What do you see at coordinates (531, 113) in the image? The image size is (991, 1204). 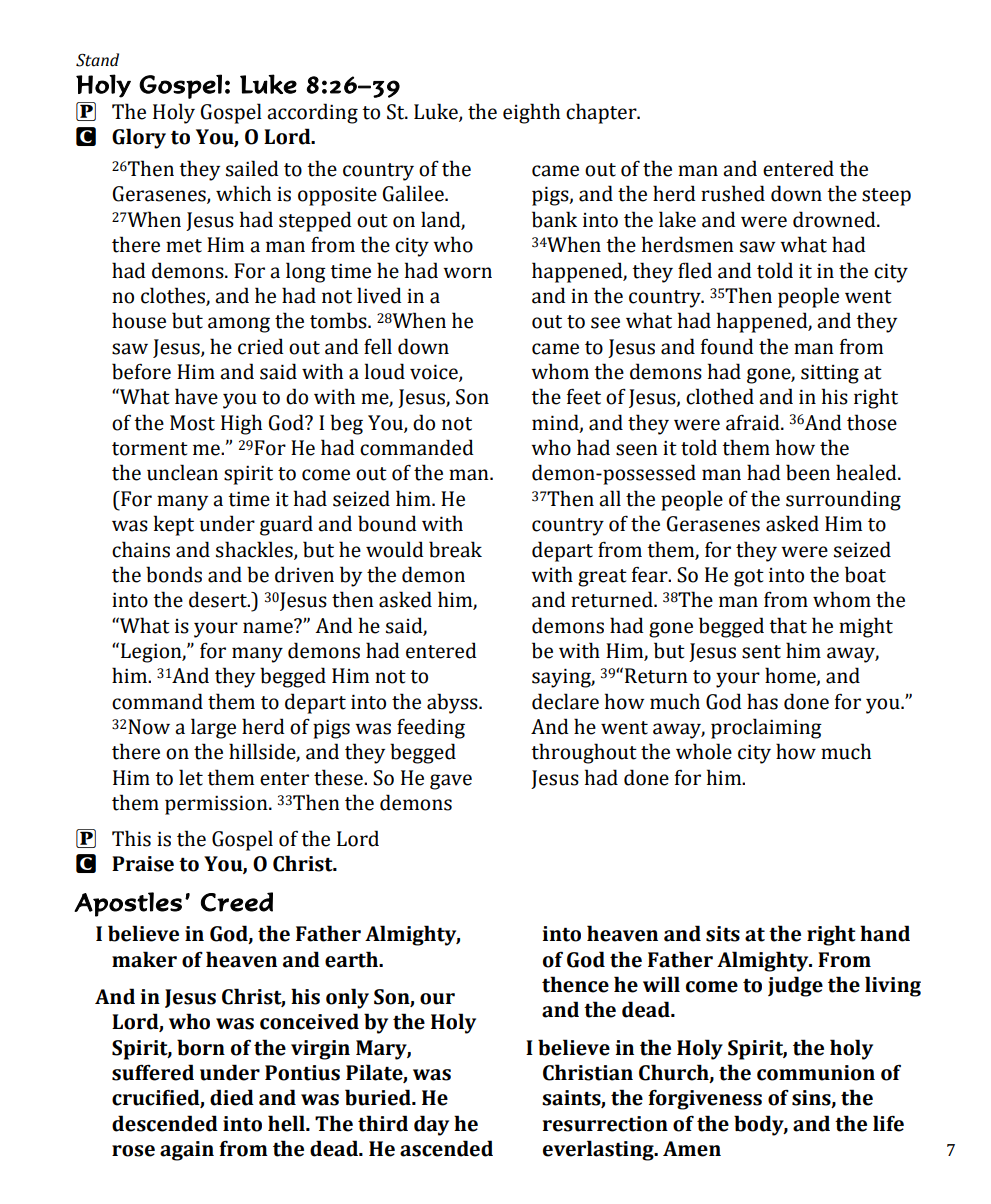 I see `eighth` at bounding box center [531, 113].
